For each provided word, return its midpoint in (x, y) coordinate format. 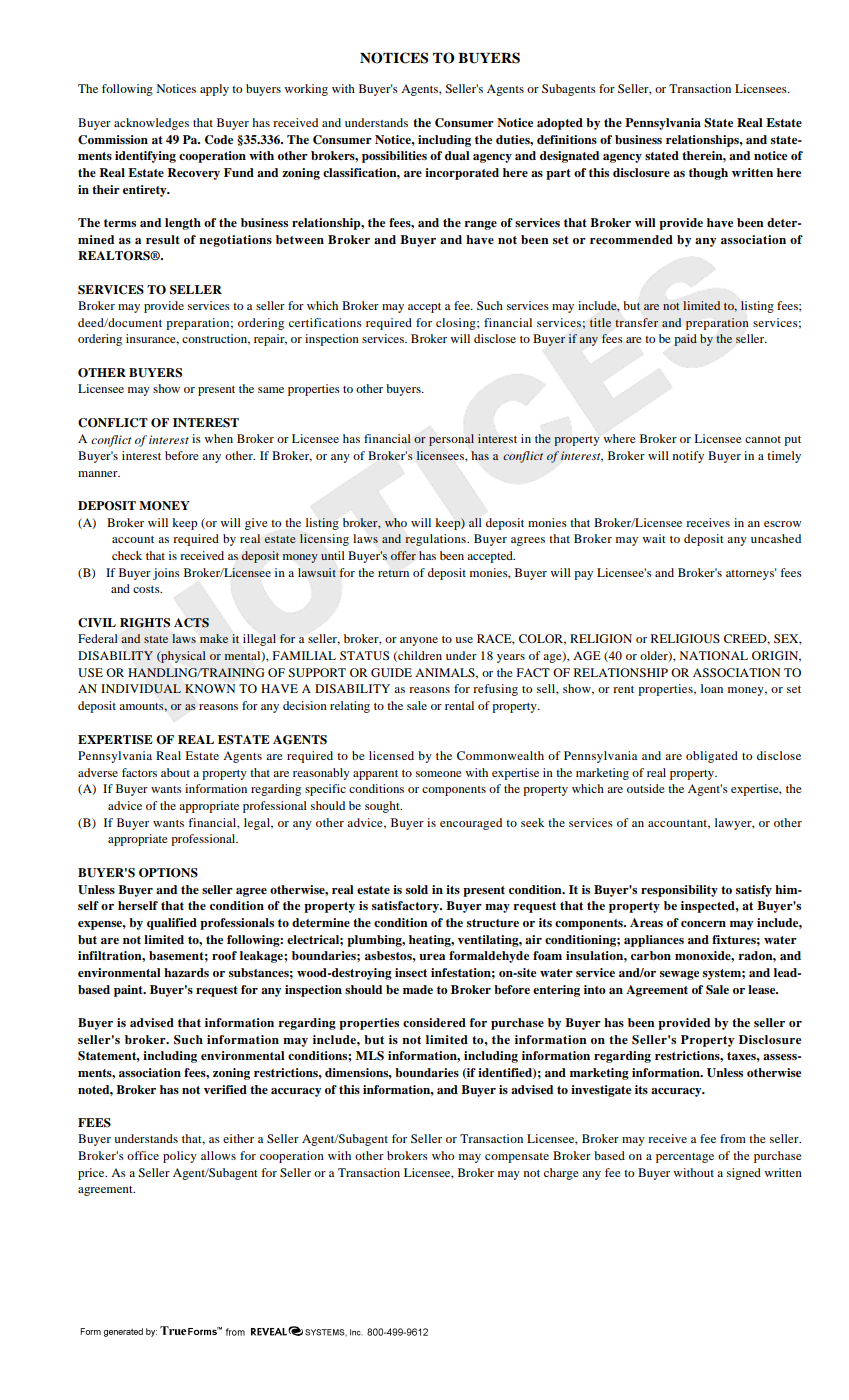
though (708, 174)
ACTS (191, 623)
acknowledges (151, 124)
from (733, 1138)
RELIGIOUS (685, 638)
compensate (517, 1158)
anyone (419, 641)
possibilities (394, 157)
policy (180, 1157)
